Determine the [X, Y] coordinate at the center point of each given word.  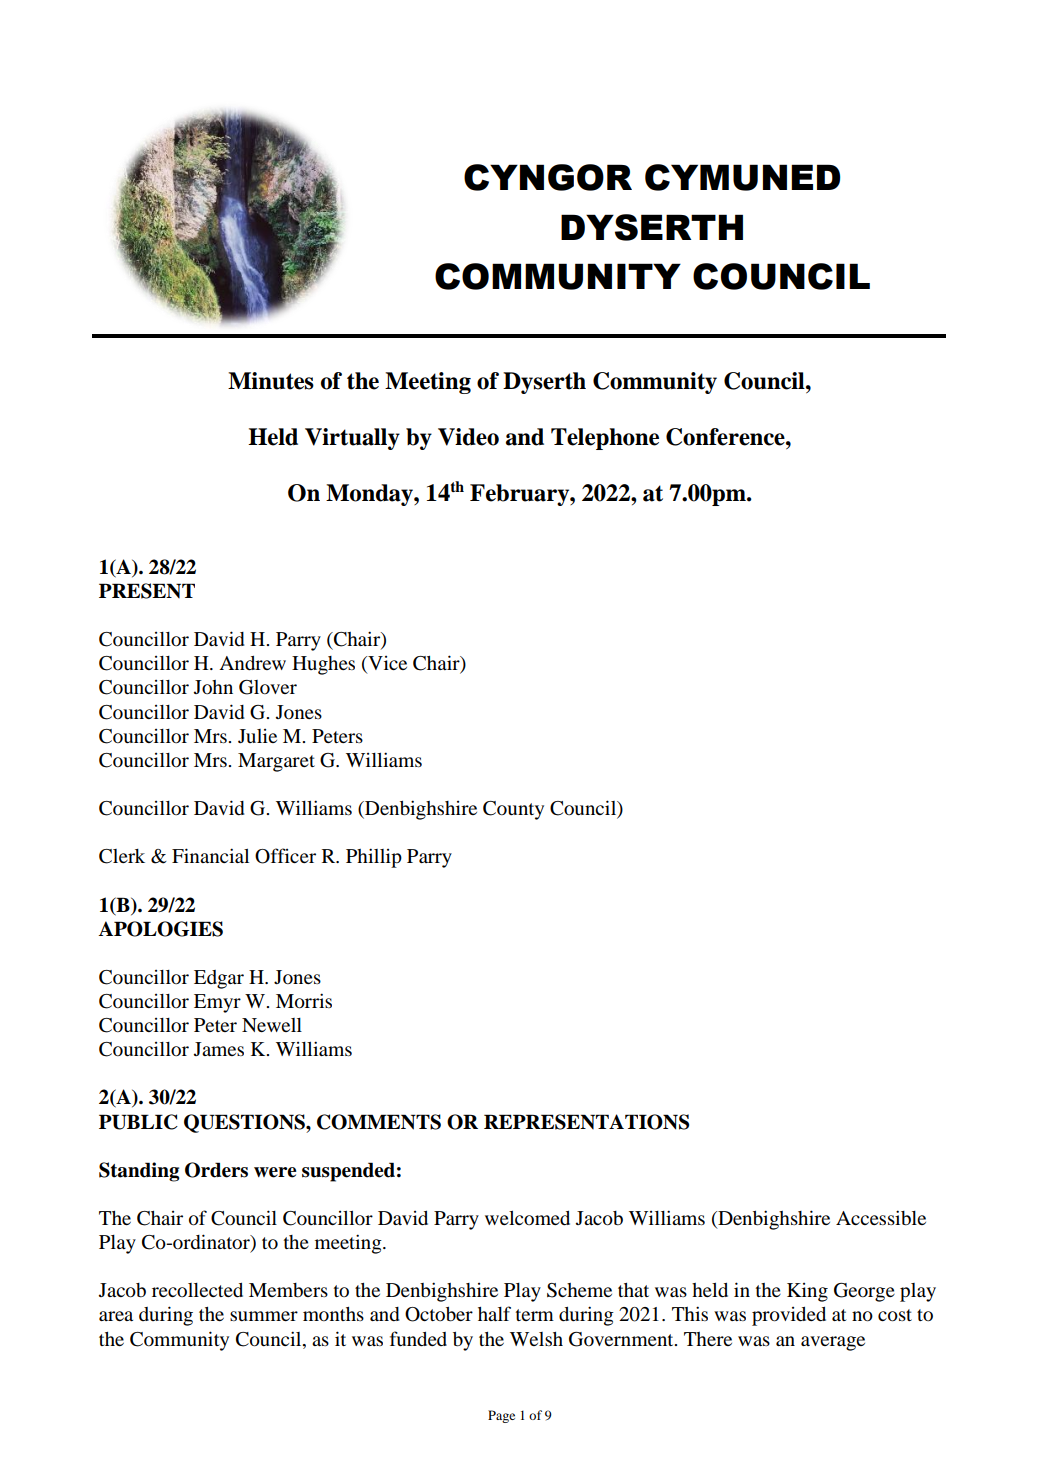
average [833, 1343]
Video [468, 437]
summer [264, 1316]
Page [501, 1416]
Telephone [605, 439]
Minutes [271, 381]
